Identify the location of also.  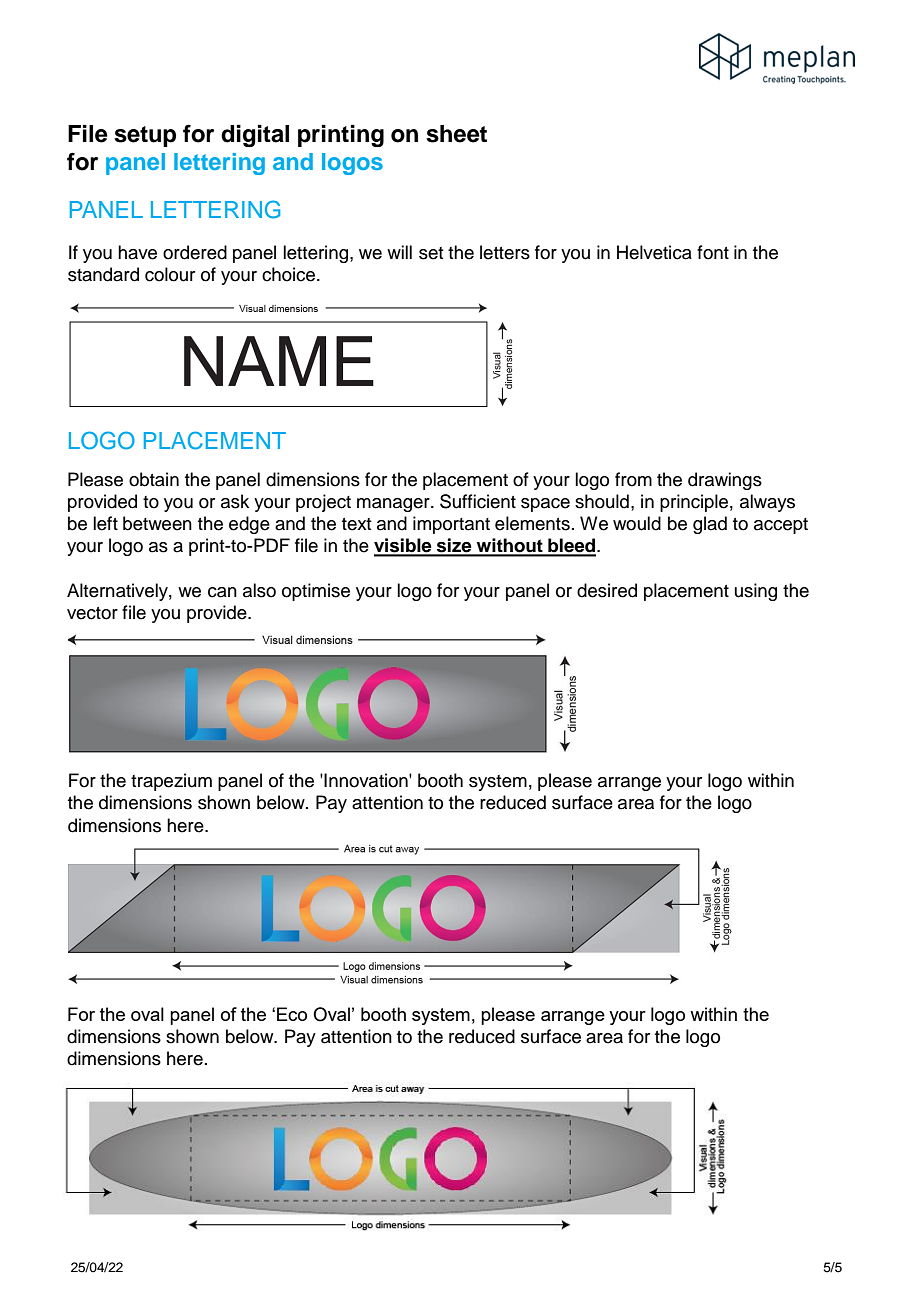
(259, 590).
